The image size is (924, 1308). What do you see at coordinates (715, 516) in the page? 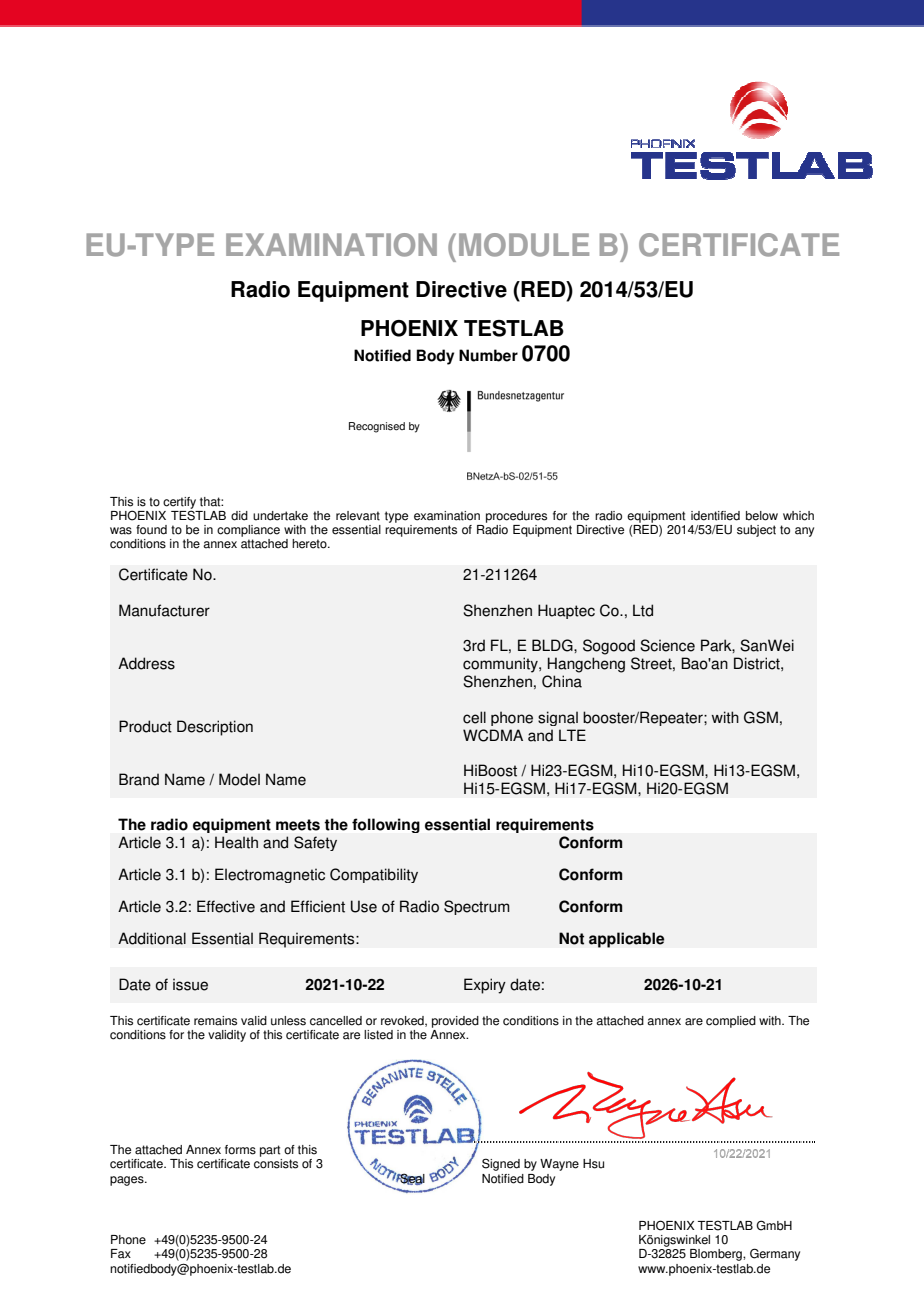
I see `identified` at bounding box center [715, 516].
